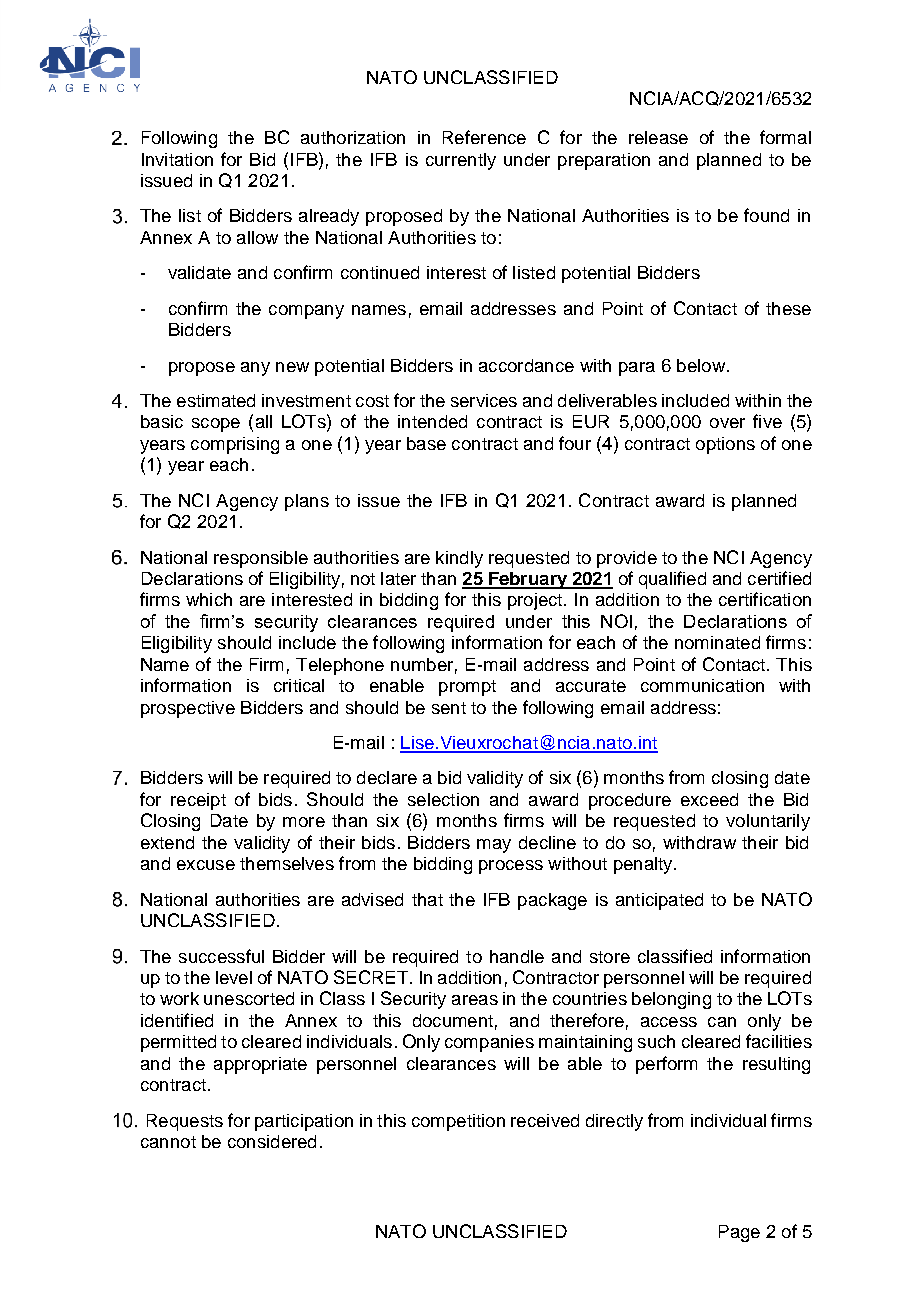 This screenshot has height=1308, width=924. I want to click on competition, so click(458, 1122).
